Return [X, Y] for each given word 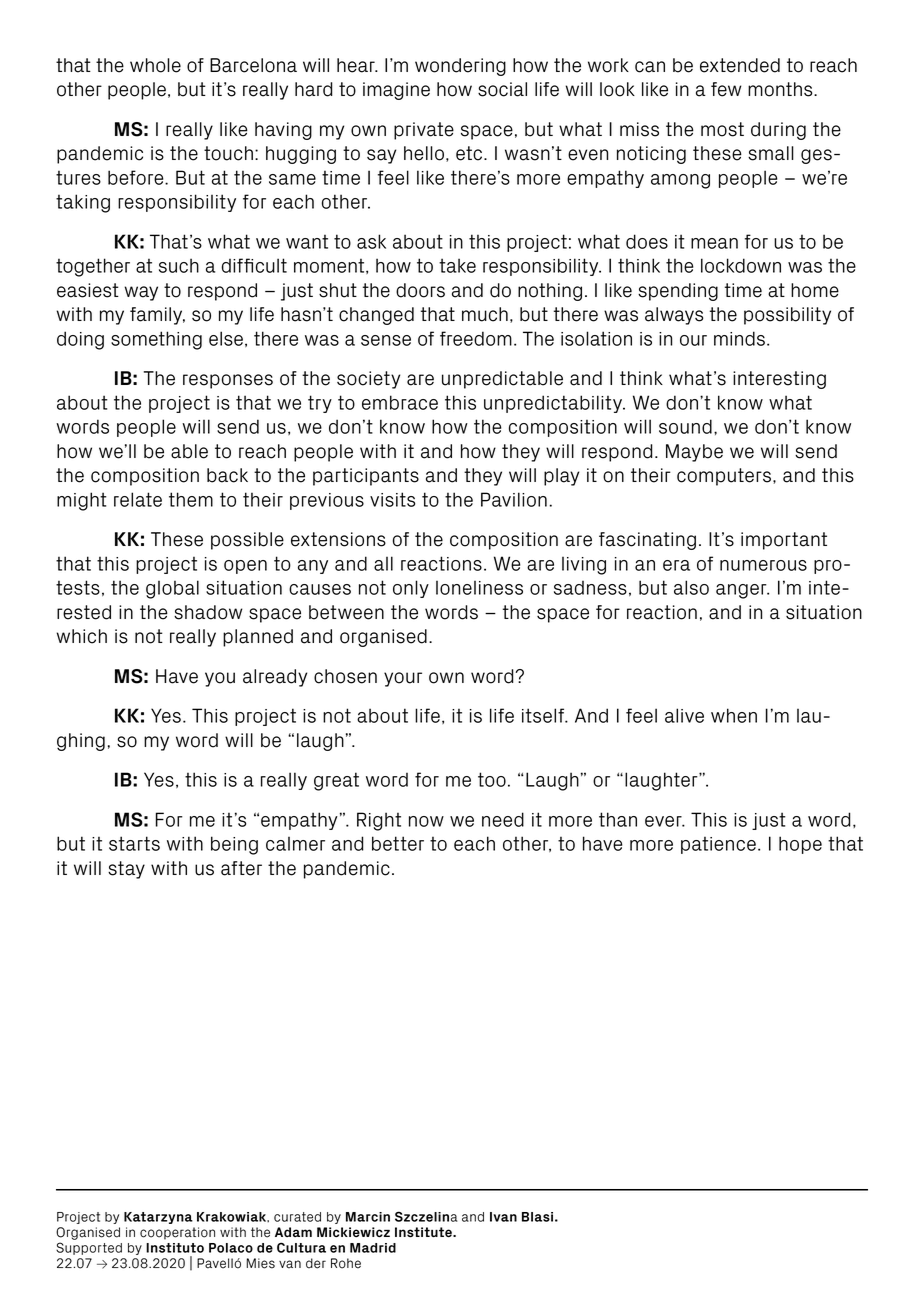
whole [155, 65]
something [156, 340]
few [726, 89]
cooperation [177, 1233]
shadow [208, 612]
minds [739, 338]
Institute [424, 1232]
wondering [460, 67]
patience [718, 845]
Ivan [503, 1217]
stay [126, 870]
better [398, 843]
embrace [400, 402]
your [403, 679]
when [734, 715]
